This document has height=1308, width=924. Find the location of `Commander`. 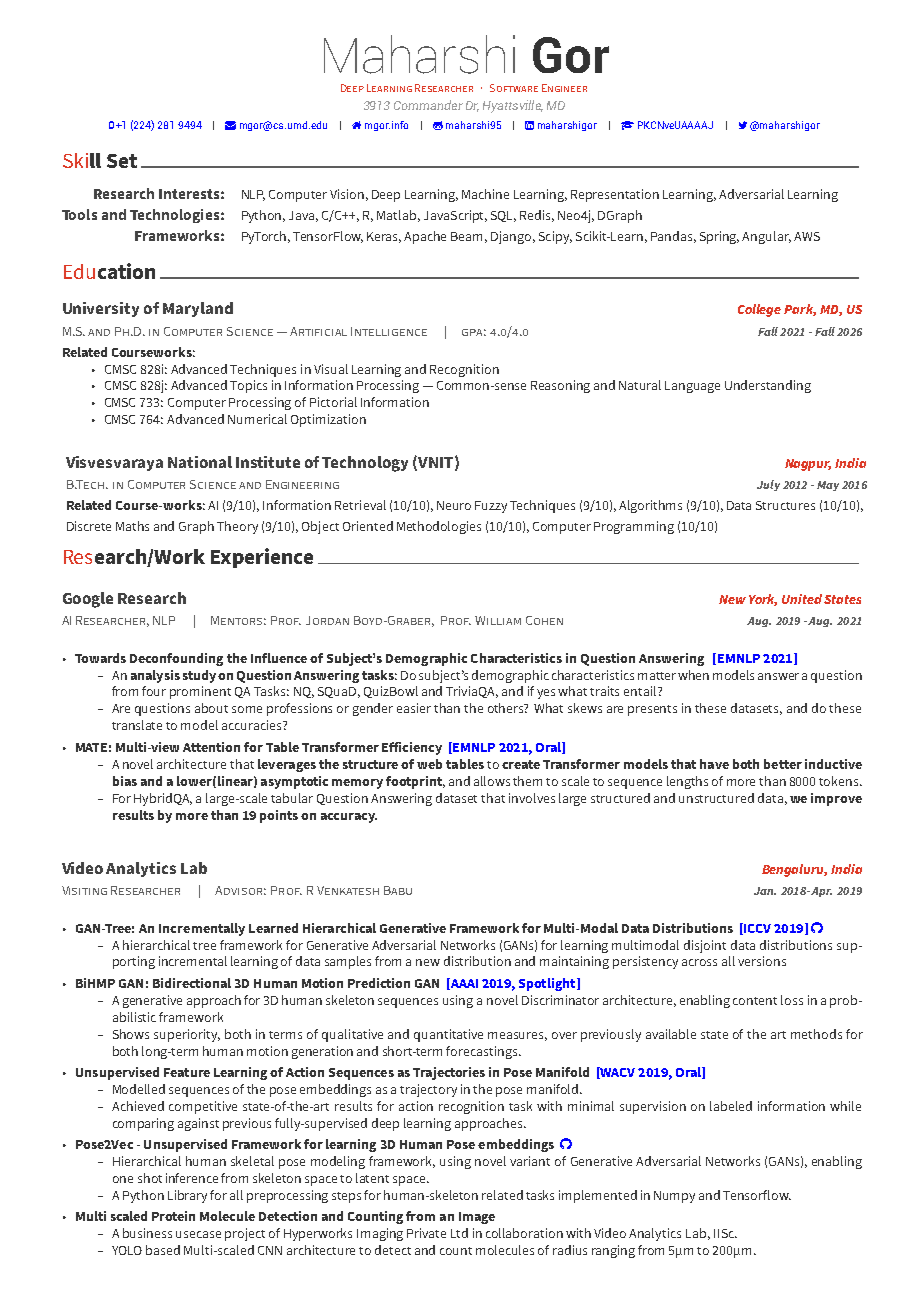

Commander is located at coordinates (428, 105).
